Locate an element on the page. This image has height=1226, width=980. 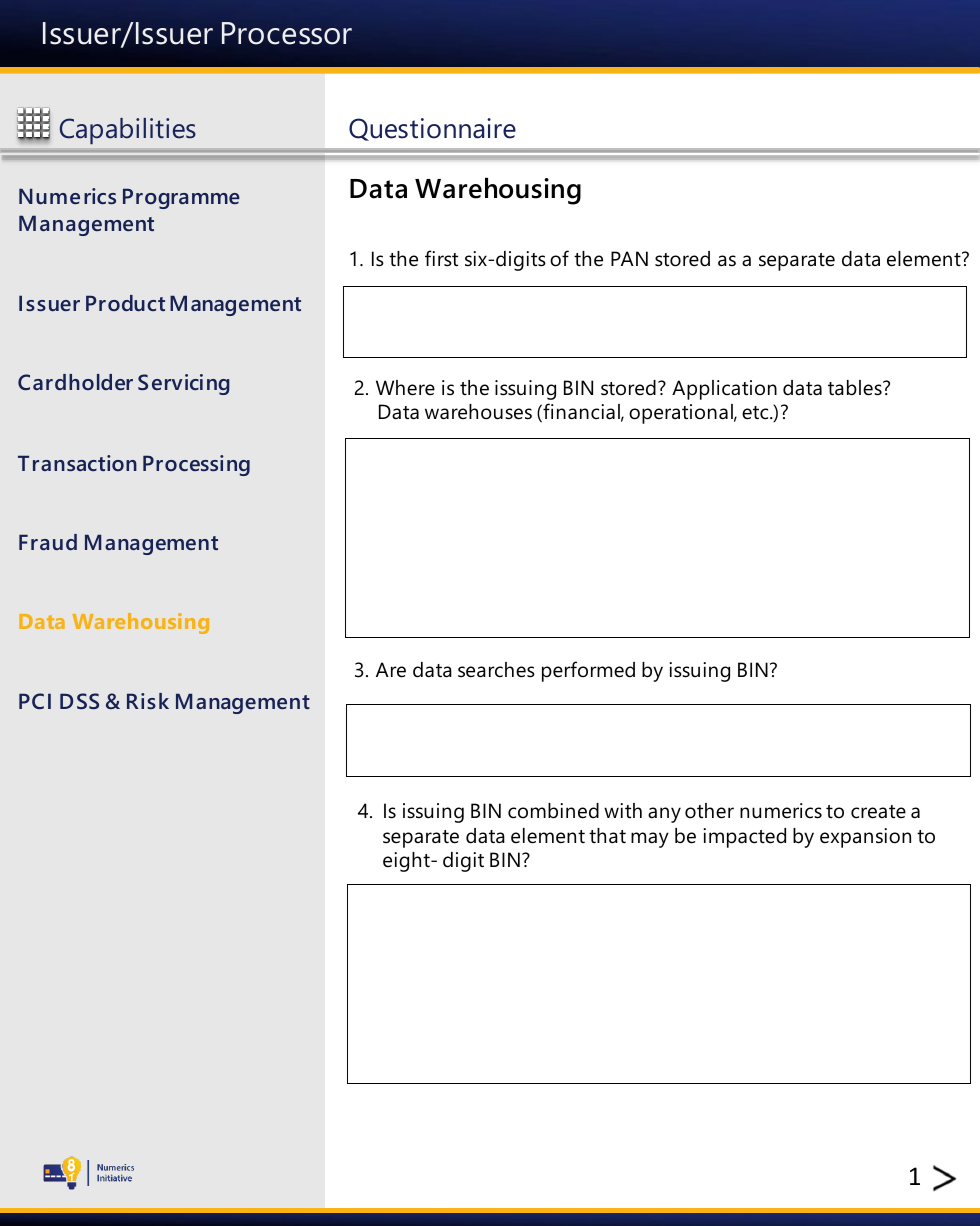
warehouses is located at coordinates (478, 412).
